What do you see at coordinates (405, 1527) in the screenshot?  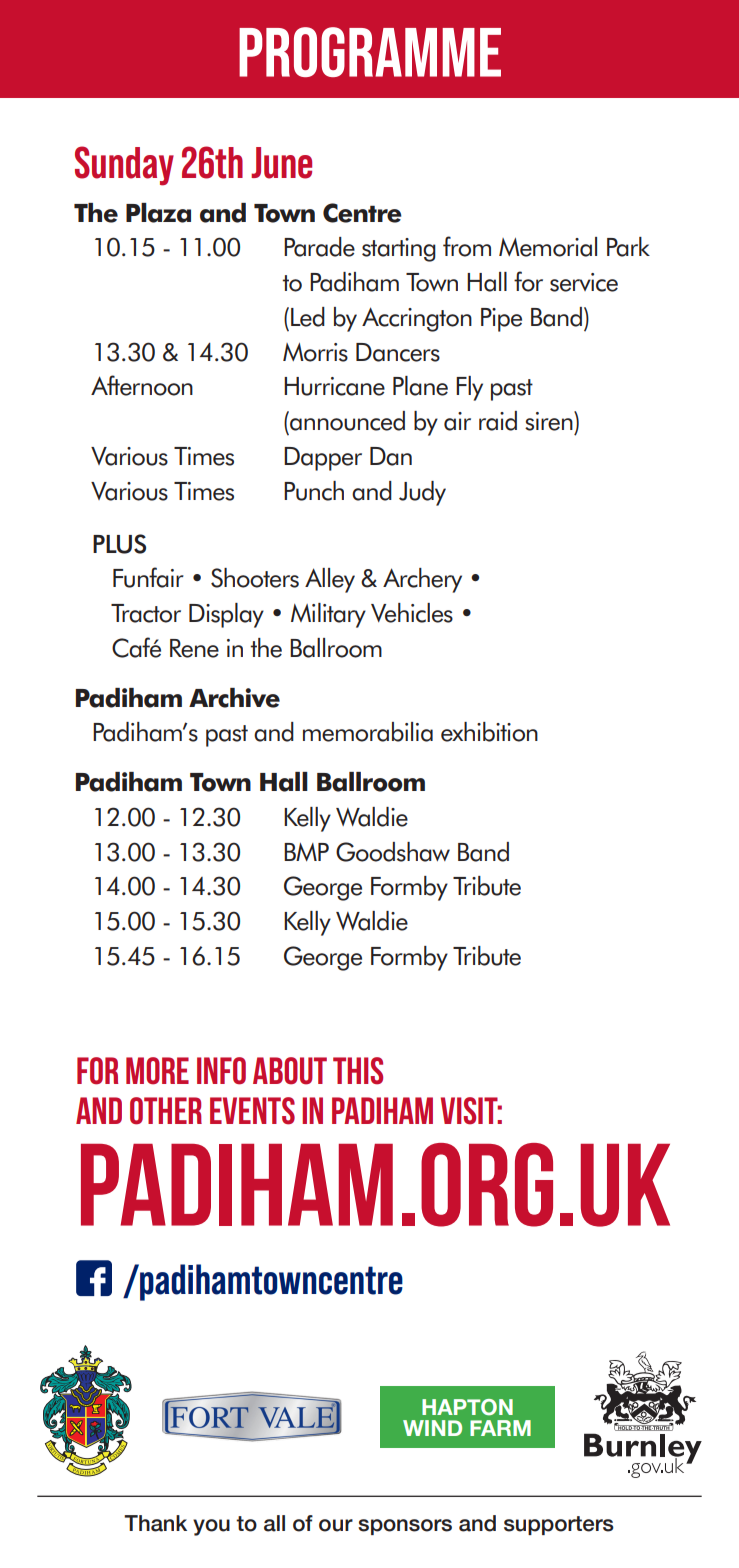 I see `sponsors` at bounding box center [405, 1527].
